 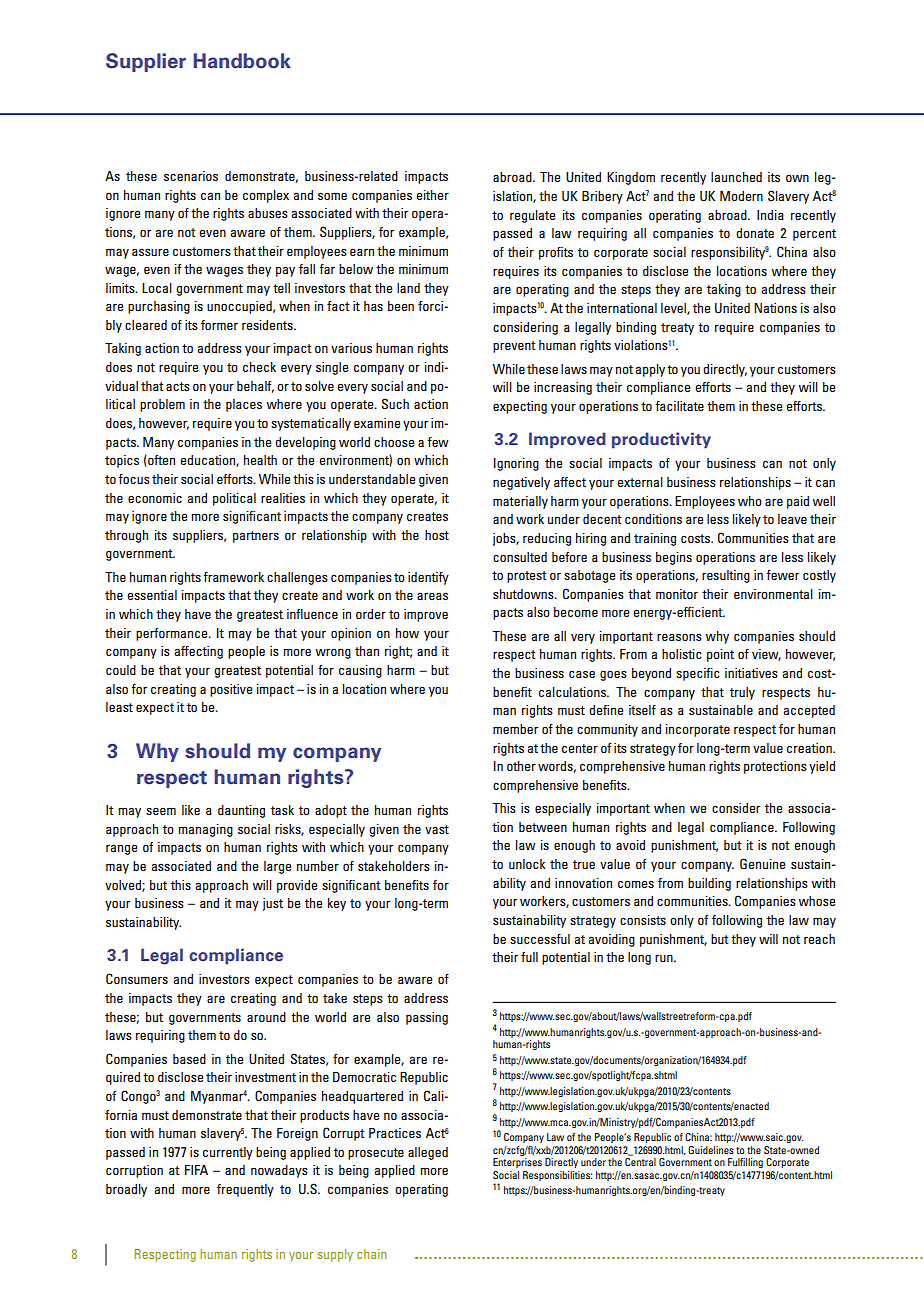 I want to click on Enterprises, so click(x=517, y=1163).
